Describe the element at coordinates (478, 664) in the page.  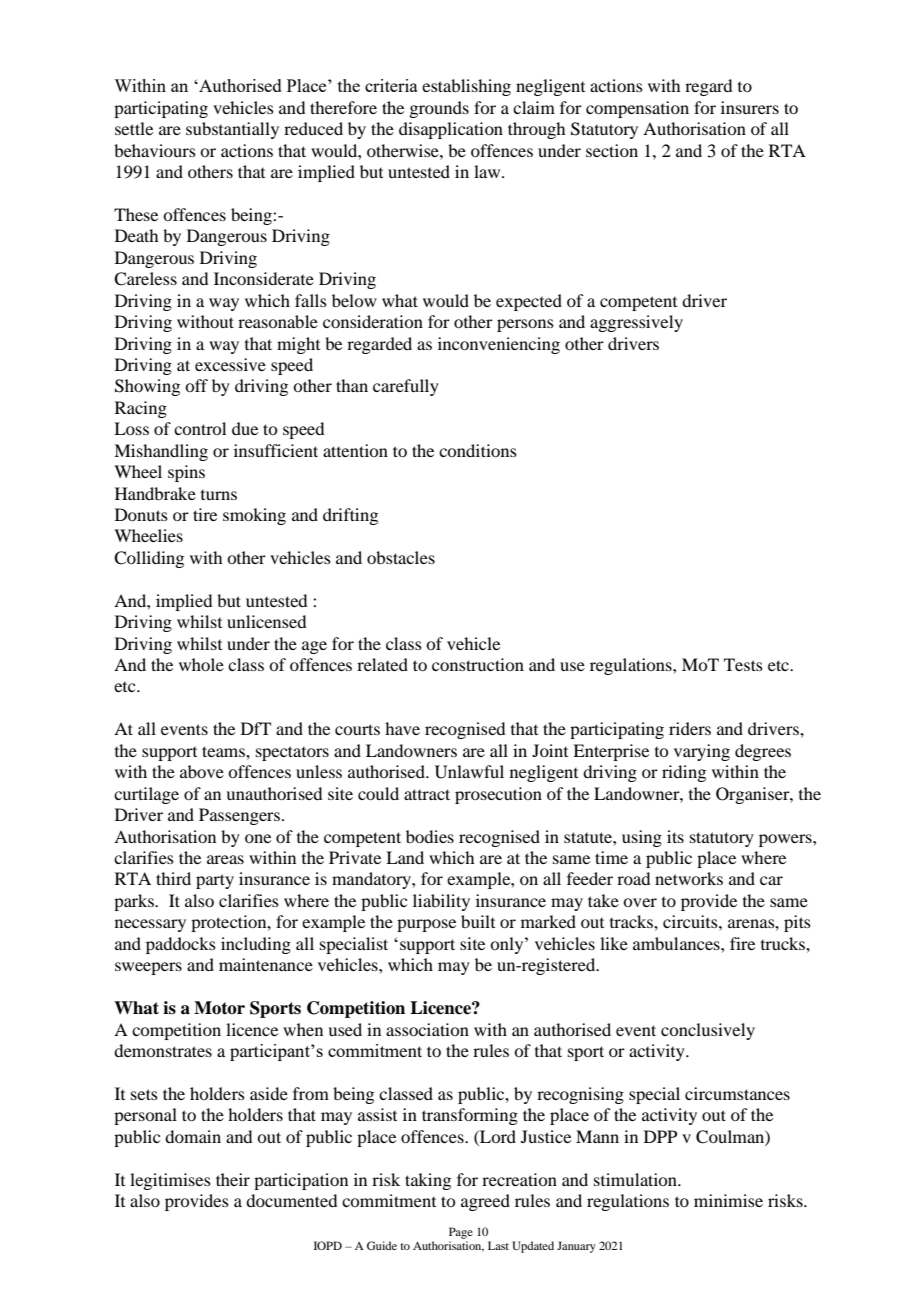
I see `construction` at that location.
